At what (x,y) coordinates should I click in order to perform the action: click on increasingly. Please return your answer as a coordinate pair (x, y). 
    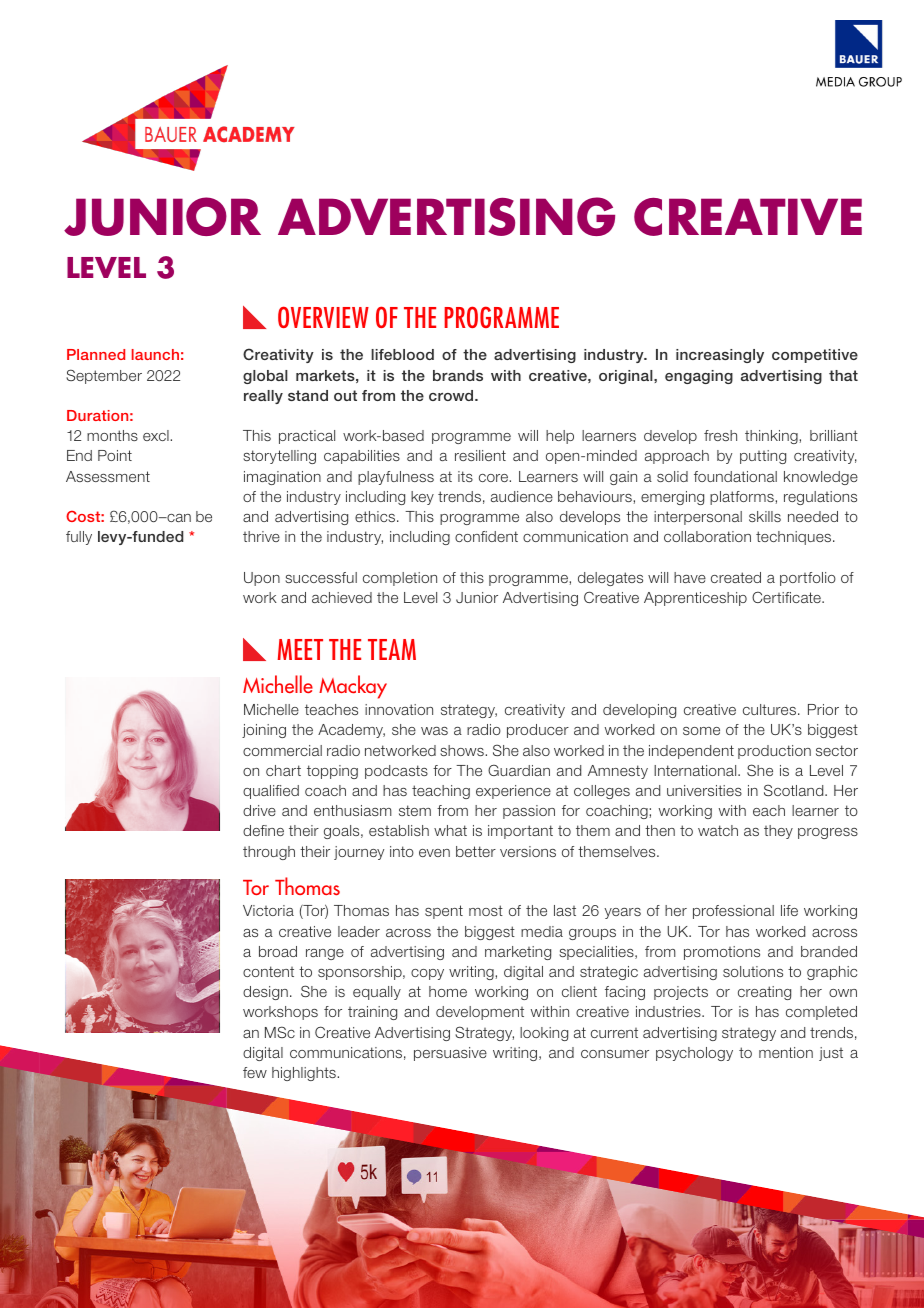
    Looking at the image, I should click on (720, 356).
